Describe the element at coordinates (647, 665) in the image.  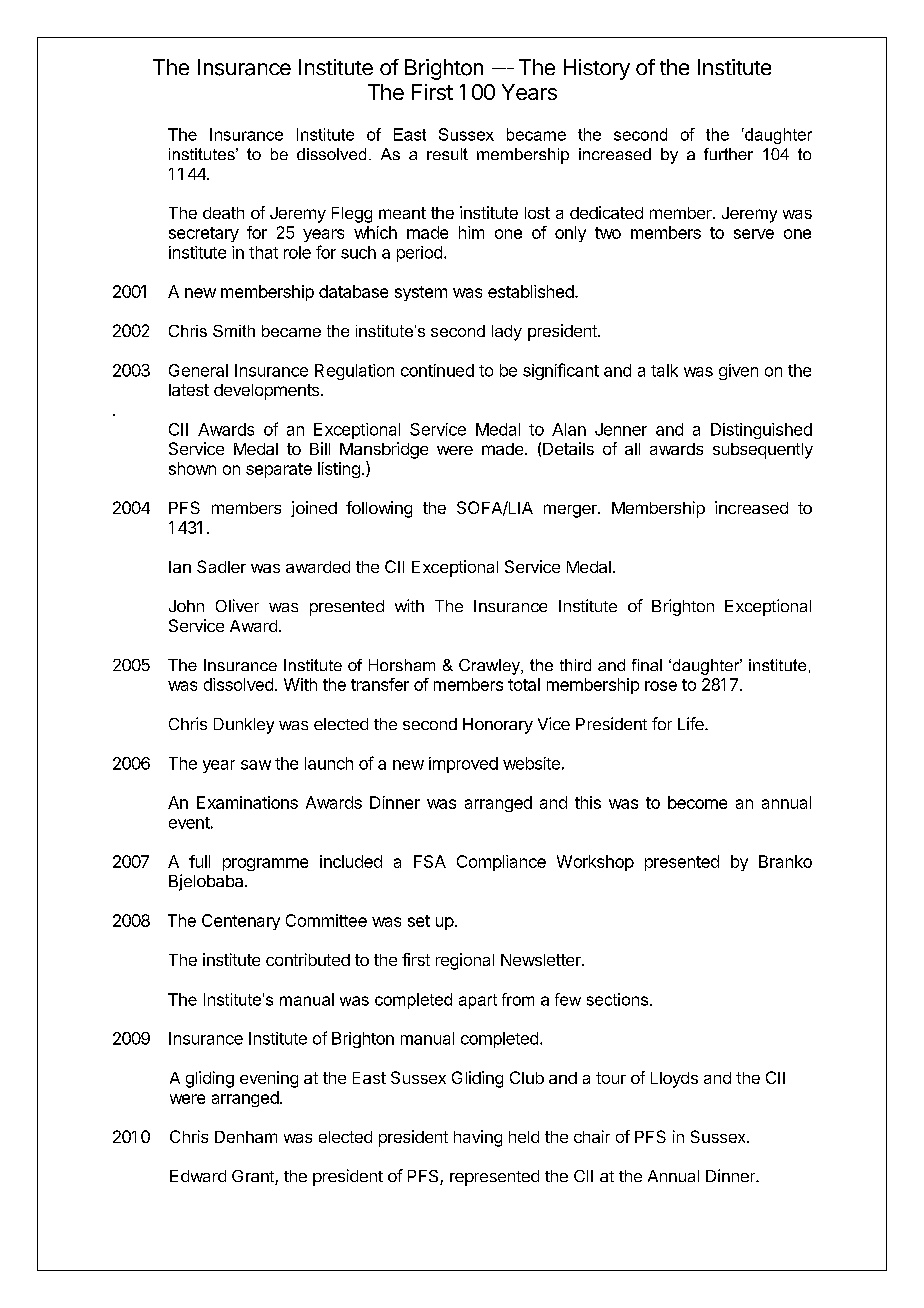
I see `final` at that location.
